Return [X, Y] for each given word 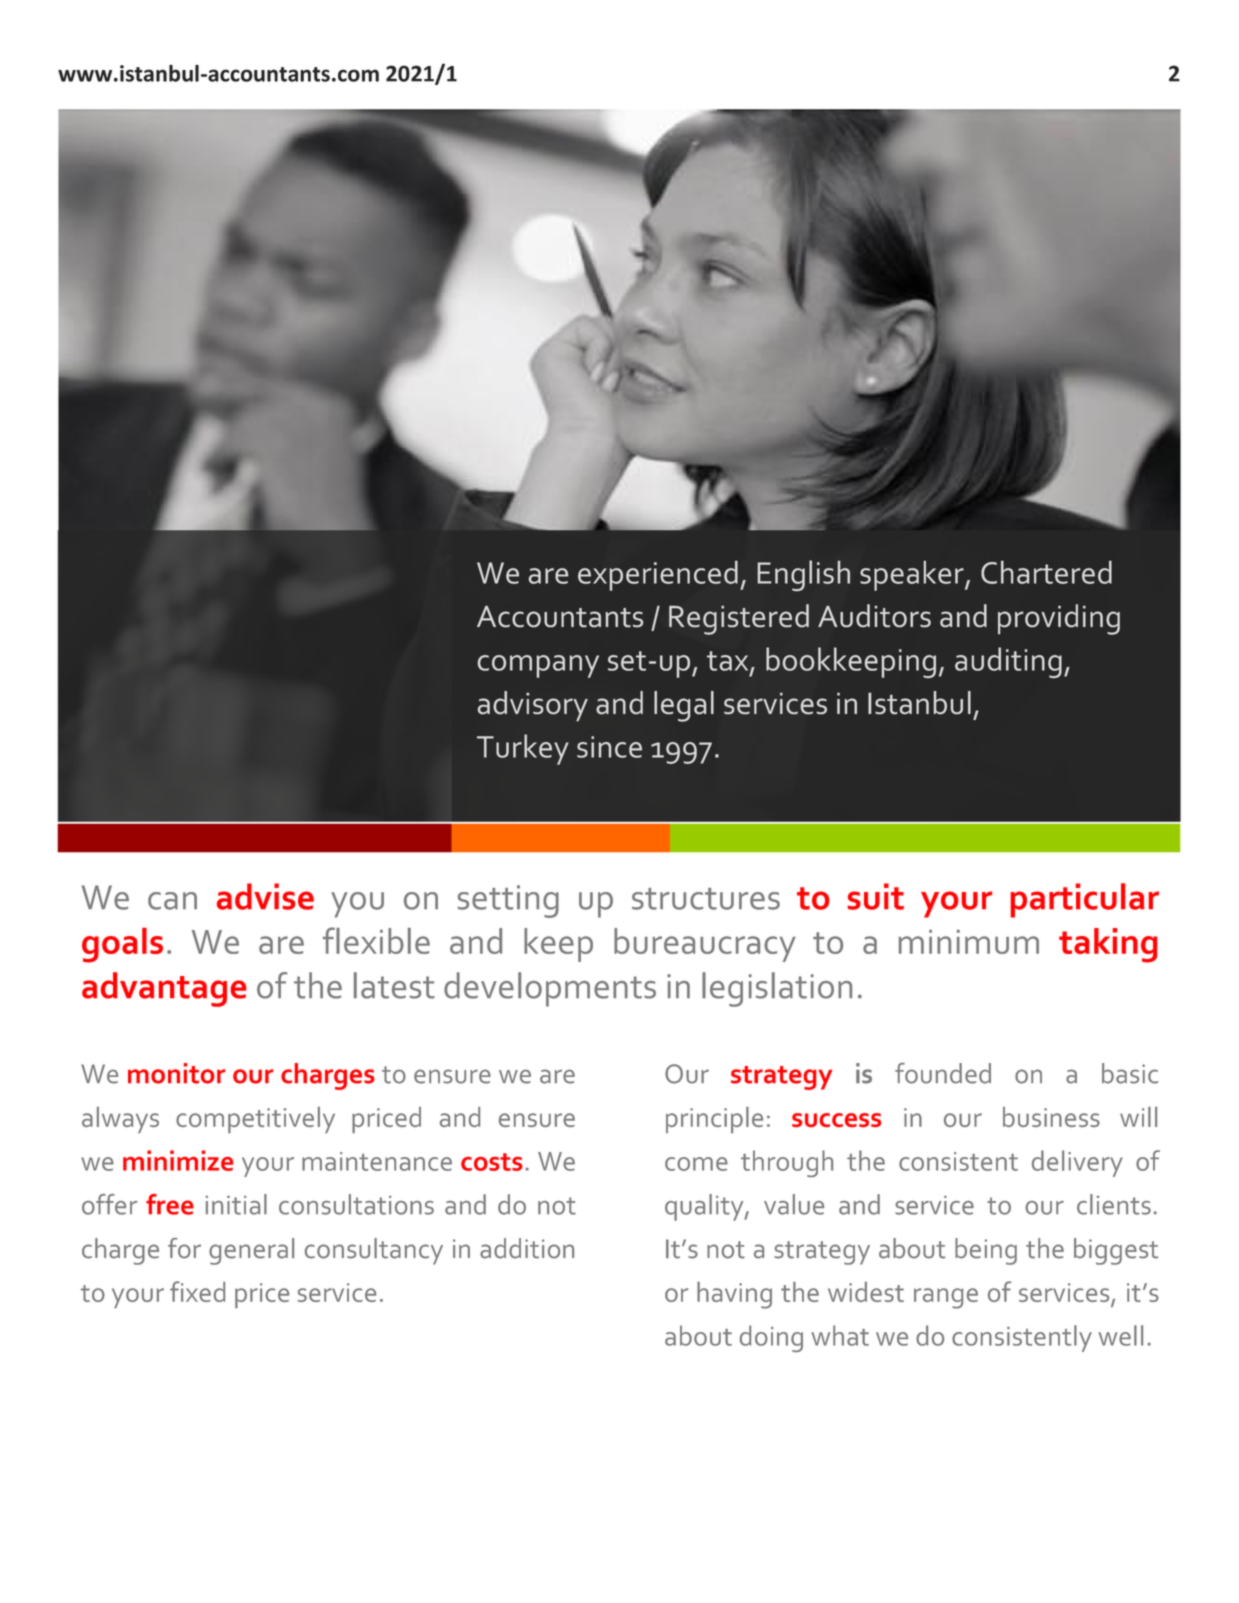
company [538, 666]
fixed [197, 1291]
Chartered [1046, 572]
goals [122, 945]
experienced [658, 575]
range [946, 1298]
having [734, 1295]
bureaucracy [705, 945]
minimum [969, 942]
